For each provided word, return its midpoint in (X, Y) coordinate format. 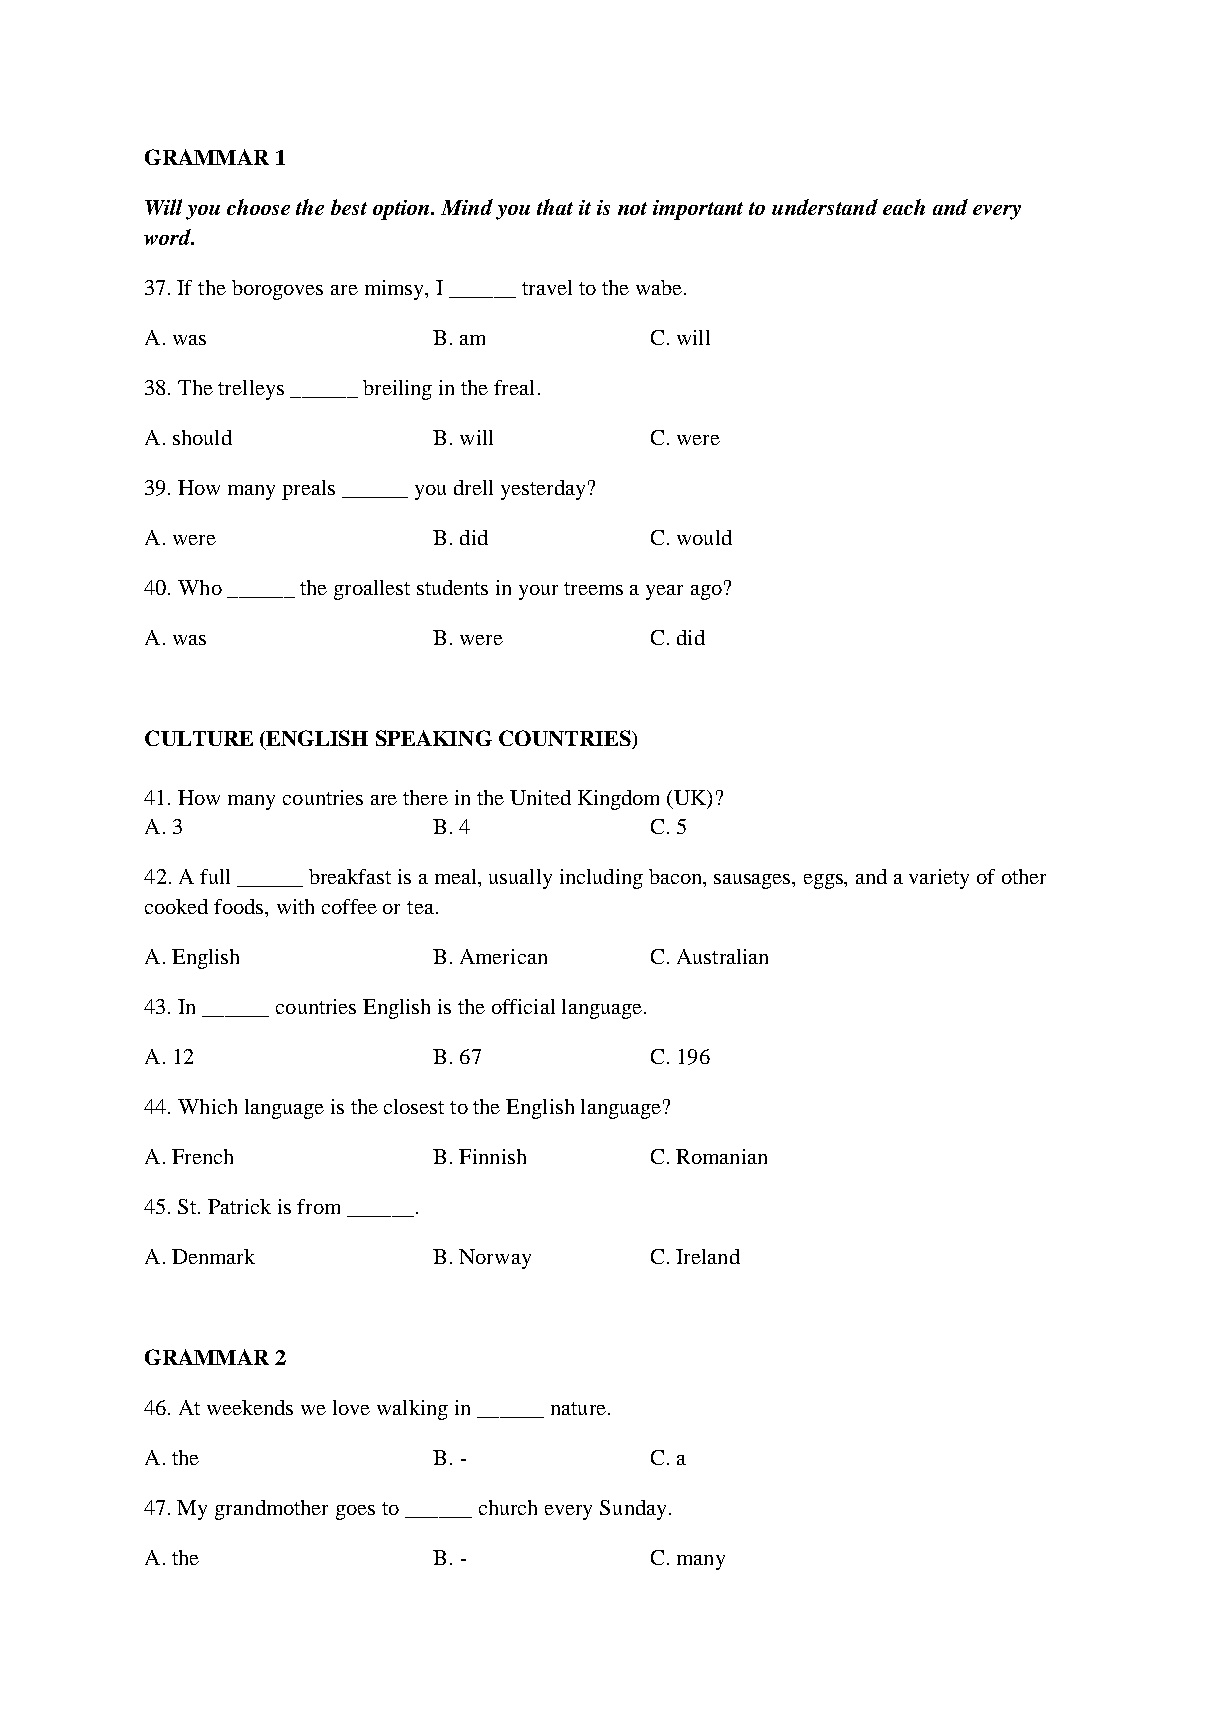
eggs (825, 881)
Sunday (633, 1510)
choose (258, 207)
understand (825, 207)
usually (520, 879)
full (215, 876)
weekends (250, 1407)
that (555, 207)
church (508, 1507)
